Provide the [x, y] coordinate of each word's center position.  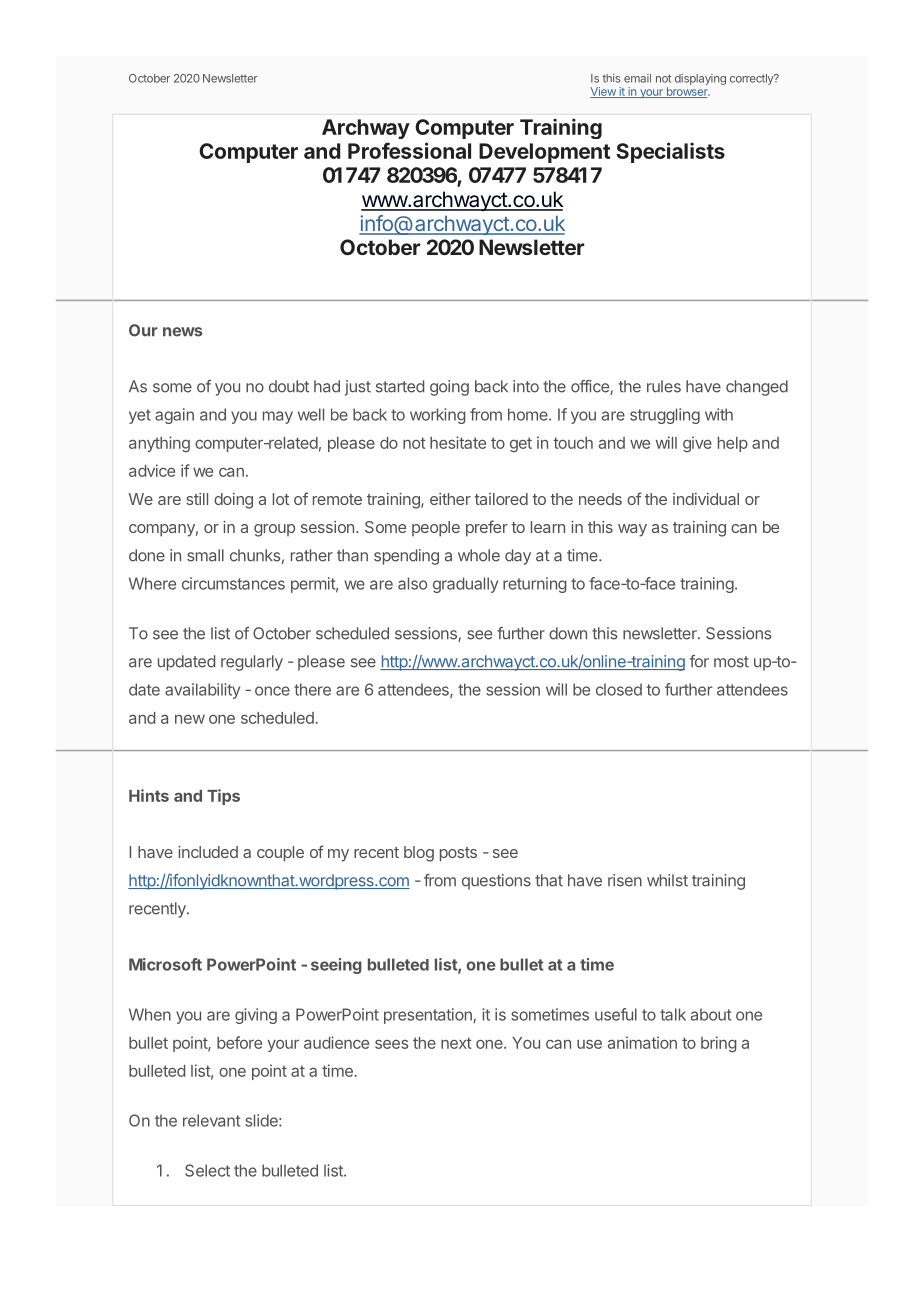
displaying [700, 79]
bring [719, 1044]
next [456, 1043]
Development [544, 153]
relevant [211, 1120]
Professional [409, 150]
